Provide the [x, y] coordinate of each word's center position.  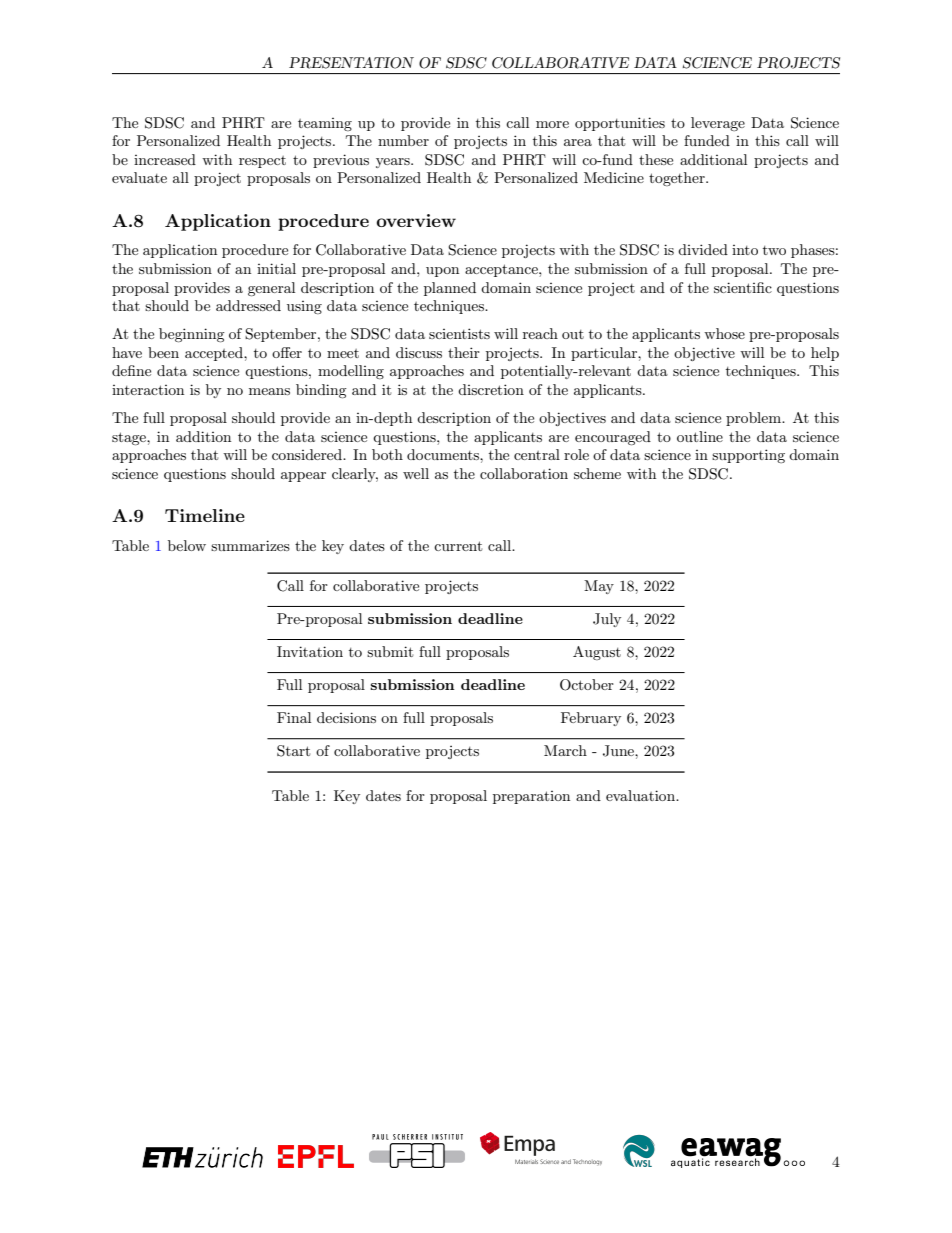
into [745, 250]
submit [390, 651]
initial [276, 268]
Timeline [205, 515]
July [607, 620]
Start [293, 751]
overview [416, 220]
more [552, 124]
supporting [748, 456]
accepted [215, 354]
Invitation [310, 651]
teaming [325, 124]
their [464, 352]
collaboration [524, 473]
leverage [718, 124]
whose [724, 333]
